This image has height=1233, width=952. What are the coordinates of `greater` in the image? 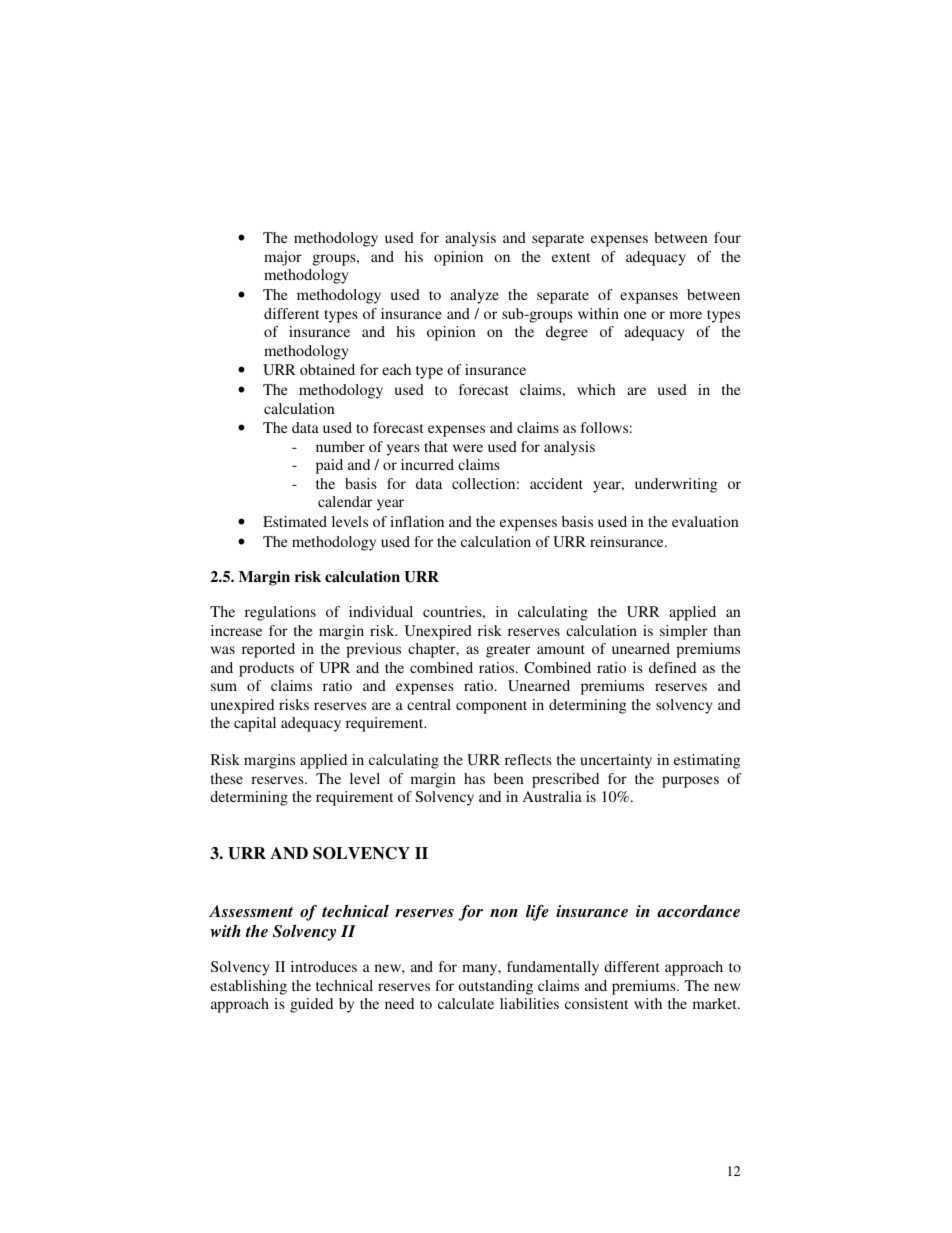 It's located at (508, 651).
